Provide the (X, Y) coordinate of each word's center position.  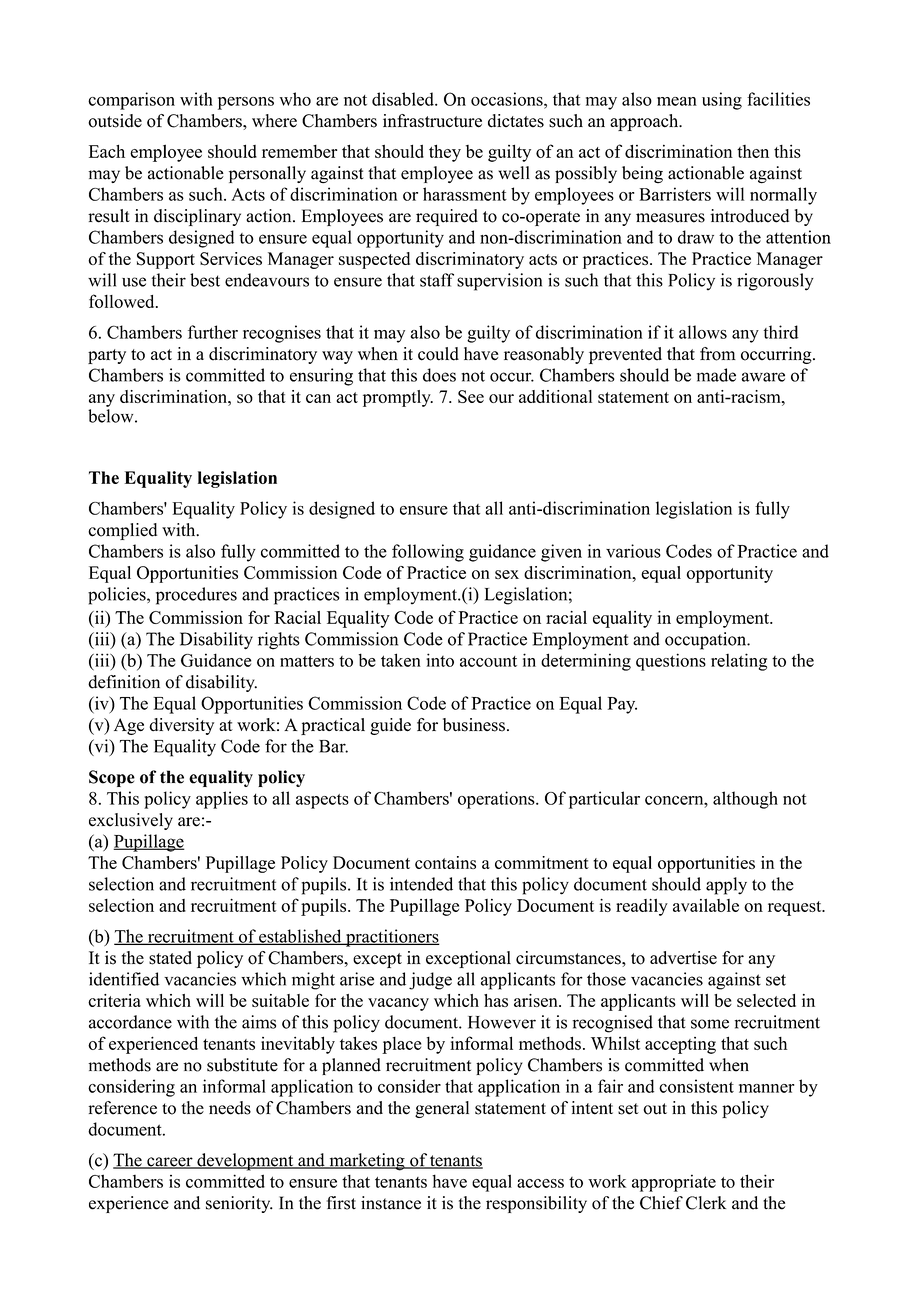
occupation (707, 641)
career (170, 1163)
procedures (196, 596)
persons (246, 103)
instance (391, 1203)
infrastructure (432, 121)
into (440, 660)
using (722, 101)
